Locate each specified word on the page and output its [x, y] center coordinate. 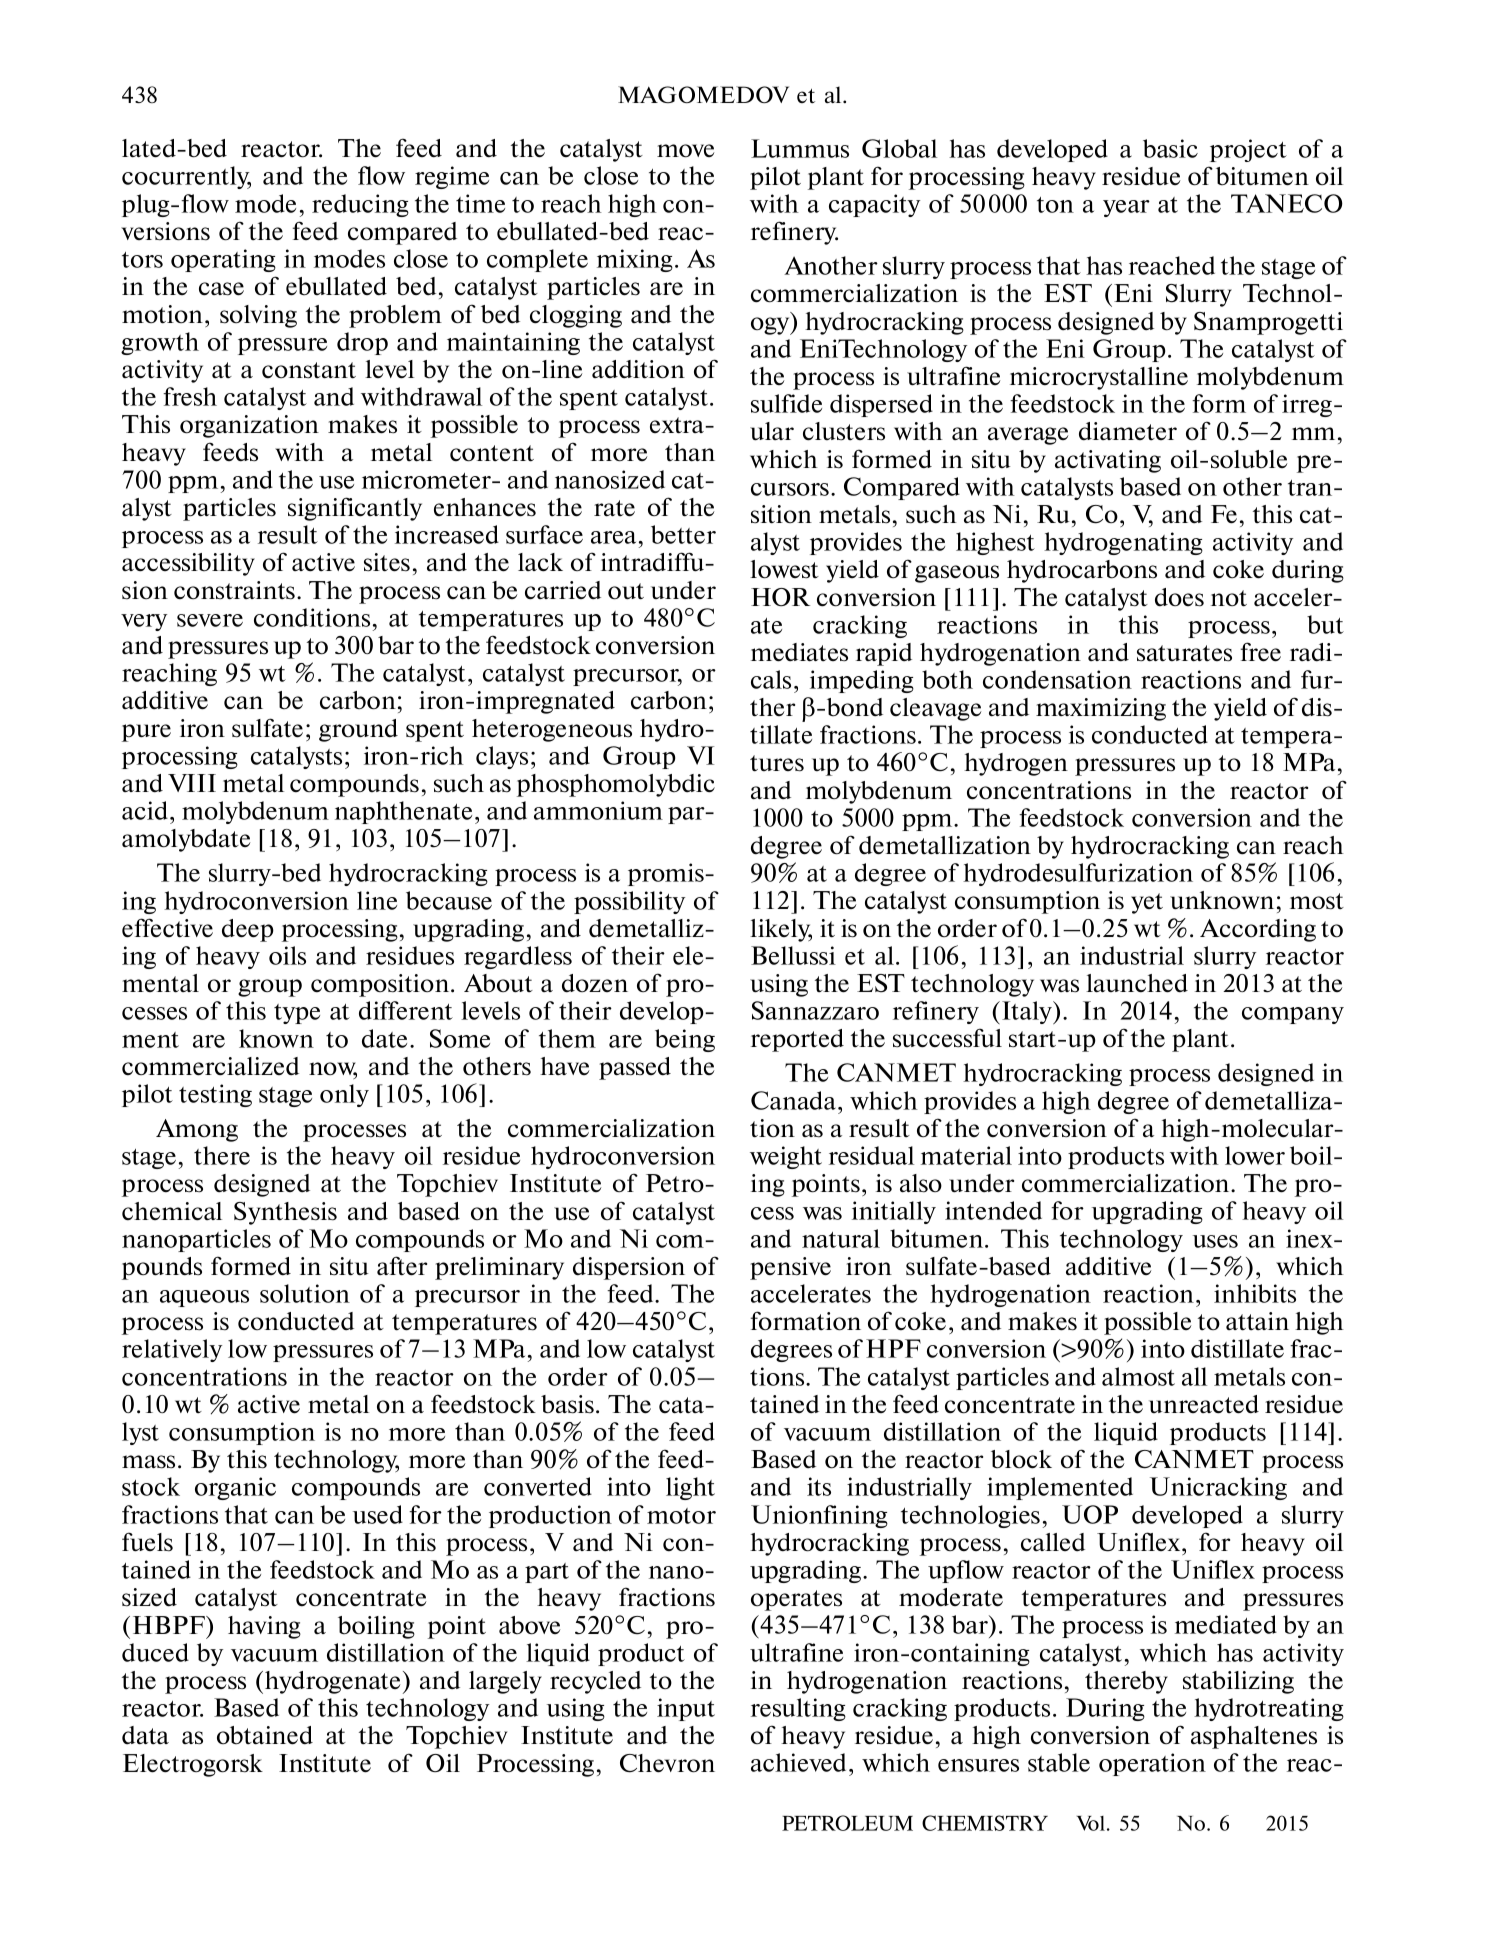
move [685, 151]
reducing [360, 205]
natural [841, 1238]
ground [358, 730]
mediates [799, 652]
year [1126, 208]
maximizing [1101, 709]
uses [1215, 1241]
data [145, 1735]
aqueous [204, 1298]
